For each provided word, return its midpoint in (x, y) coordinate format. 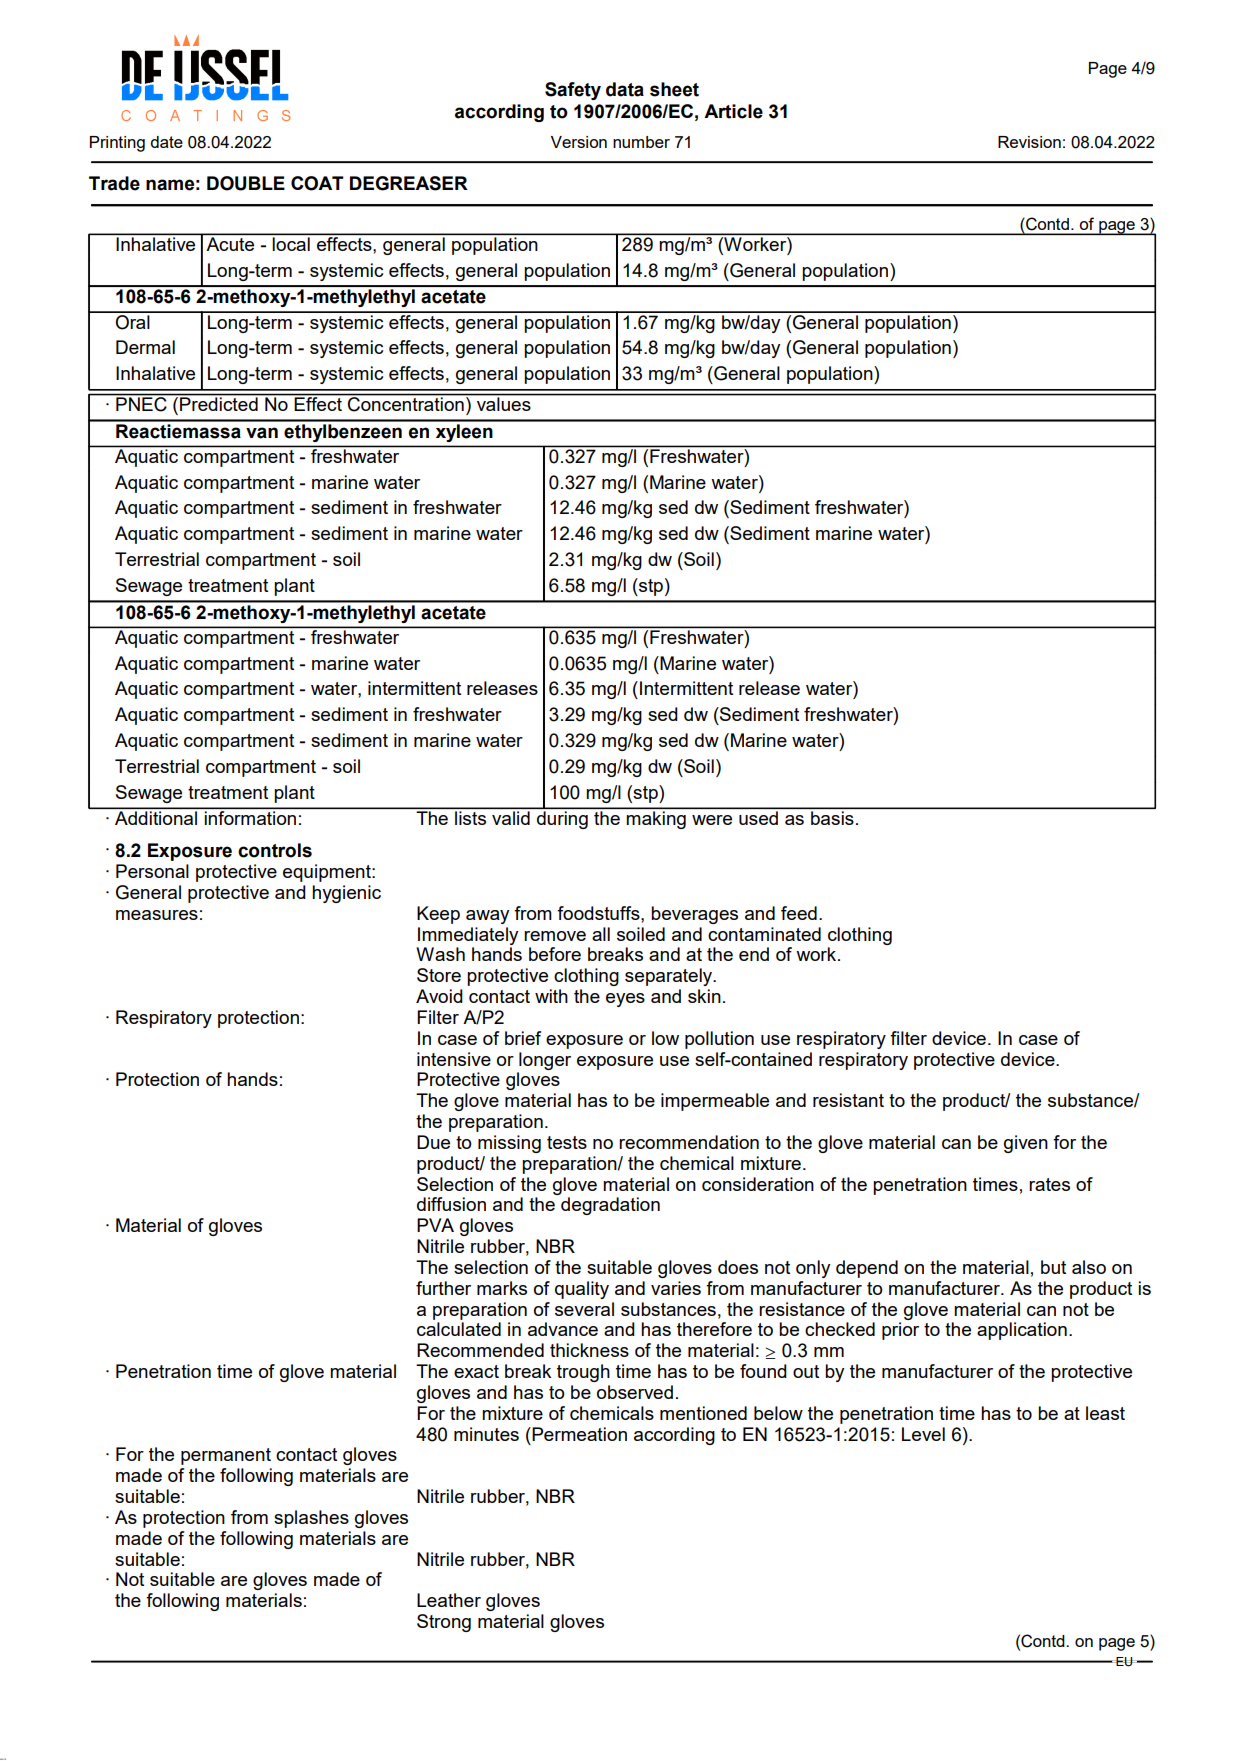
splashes (311, 1519)
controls (275, 850)
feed (799, 913)
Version (579, 142)
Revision (1029, 142)
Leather (449, 1600)
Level (923, 1434)
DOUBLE (246, 183)
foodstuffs (599, 913)
